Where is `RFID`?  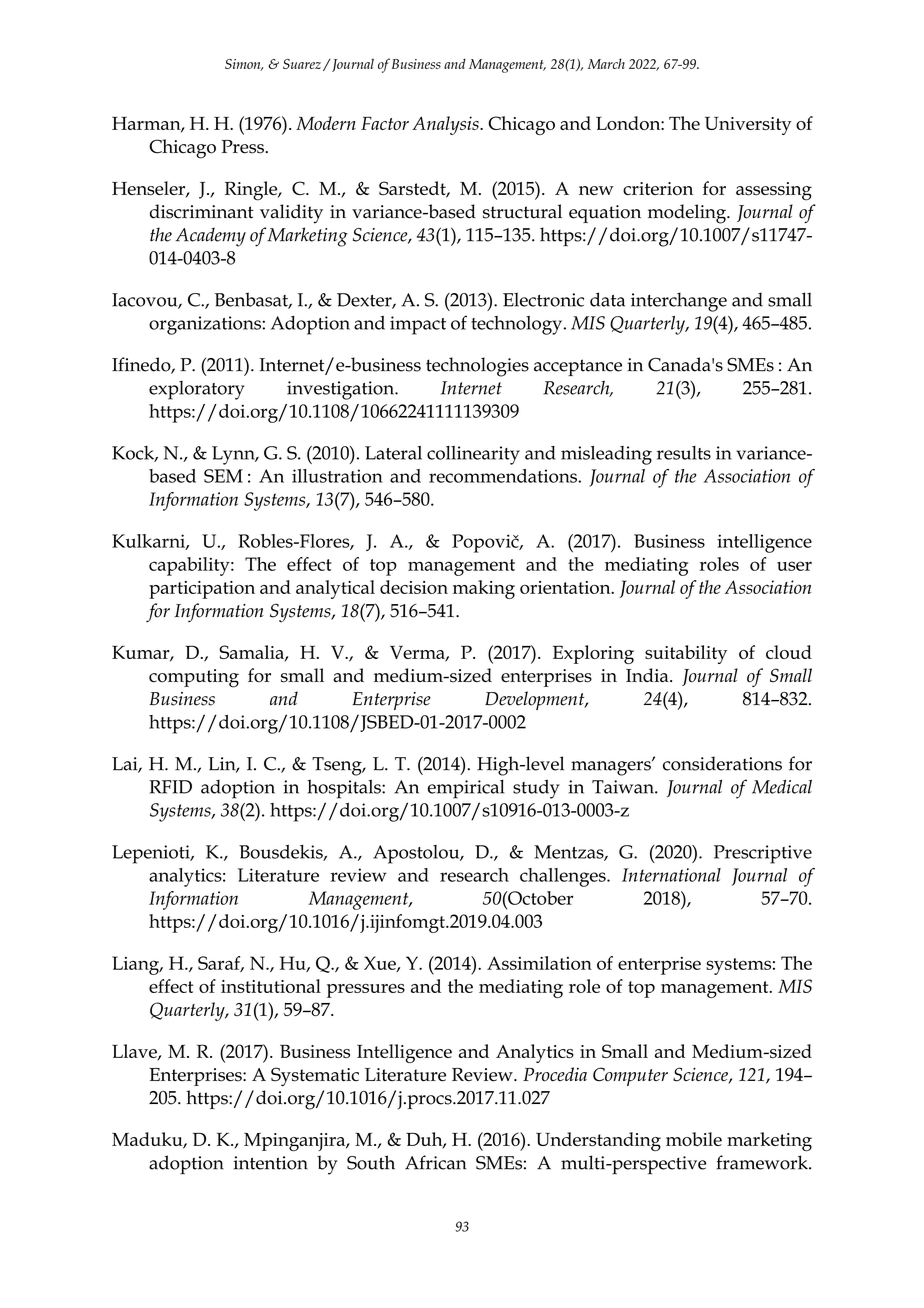 RFID is located at coordinates (170, 787).
